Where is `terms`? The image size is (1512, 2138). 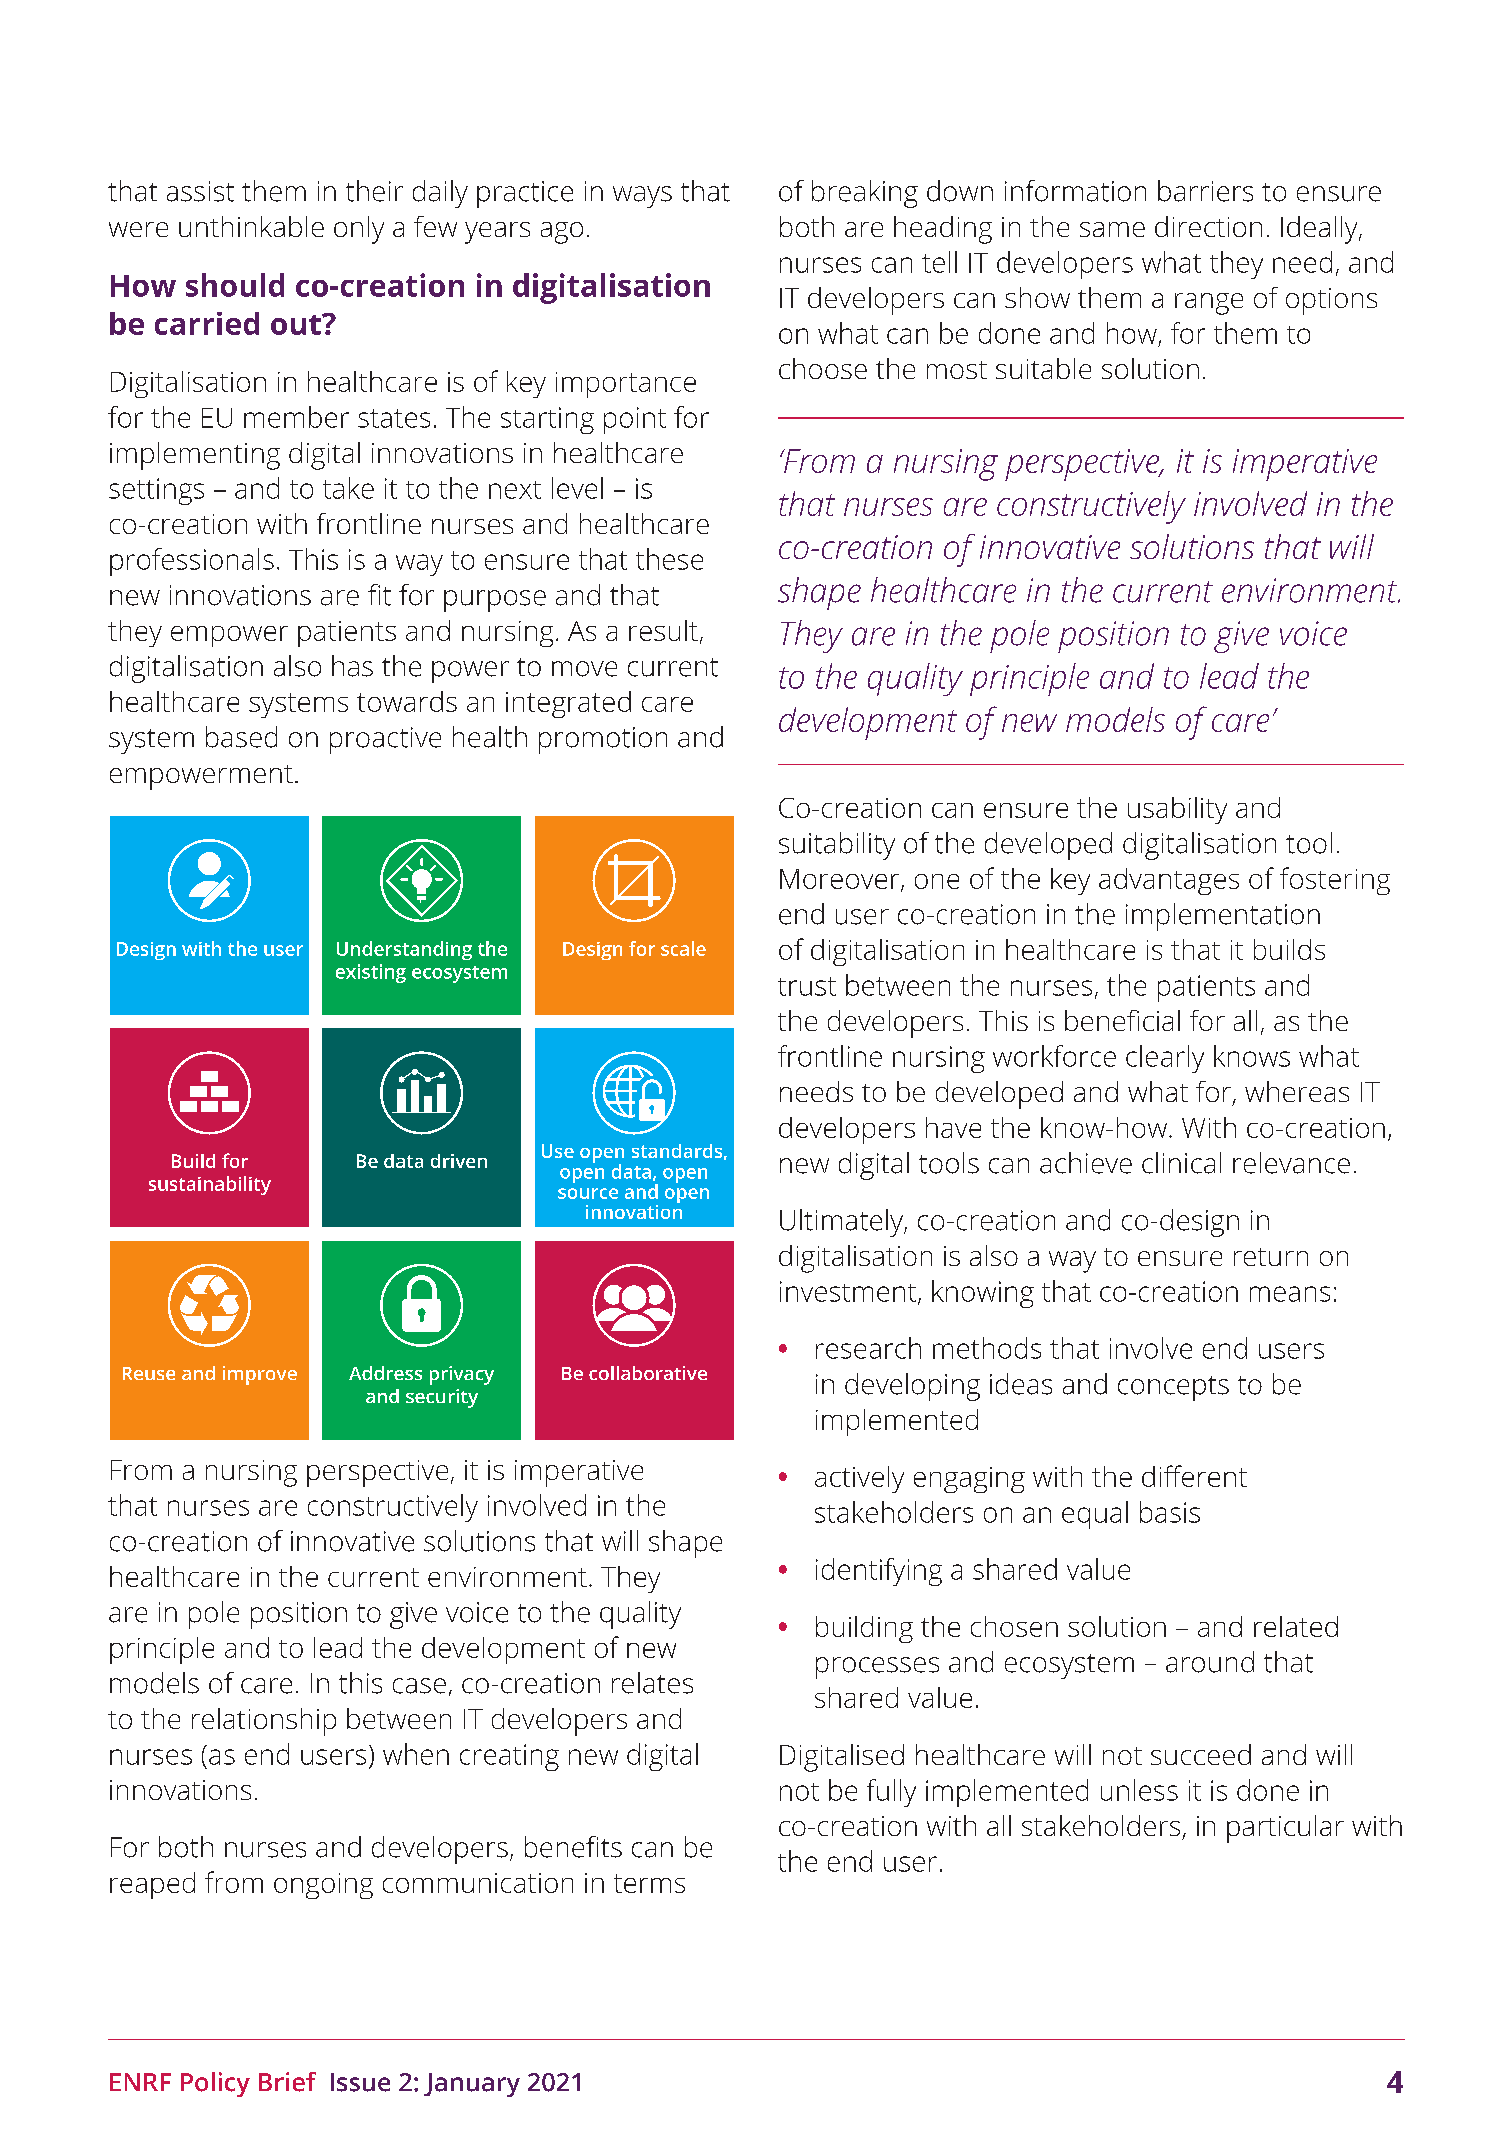
terms is located at coordinates (649, 1883).
